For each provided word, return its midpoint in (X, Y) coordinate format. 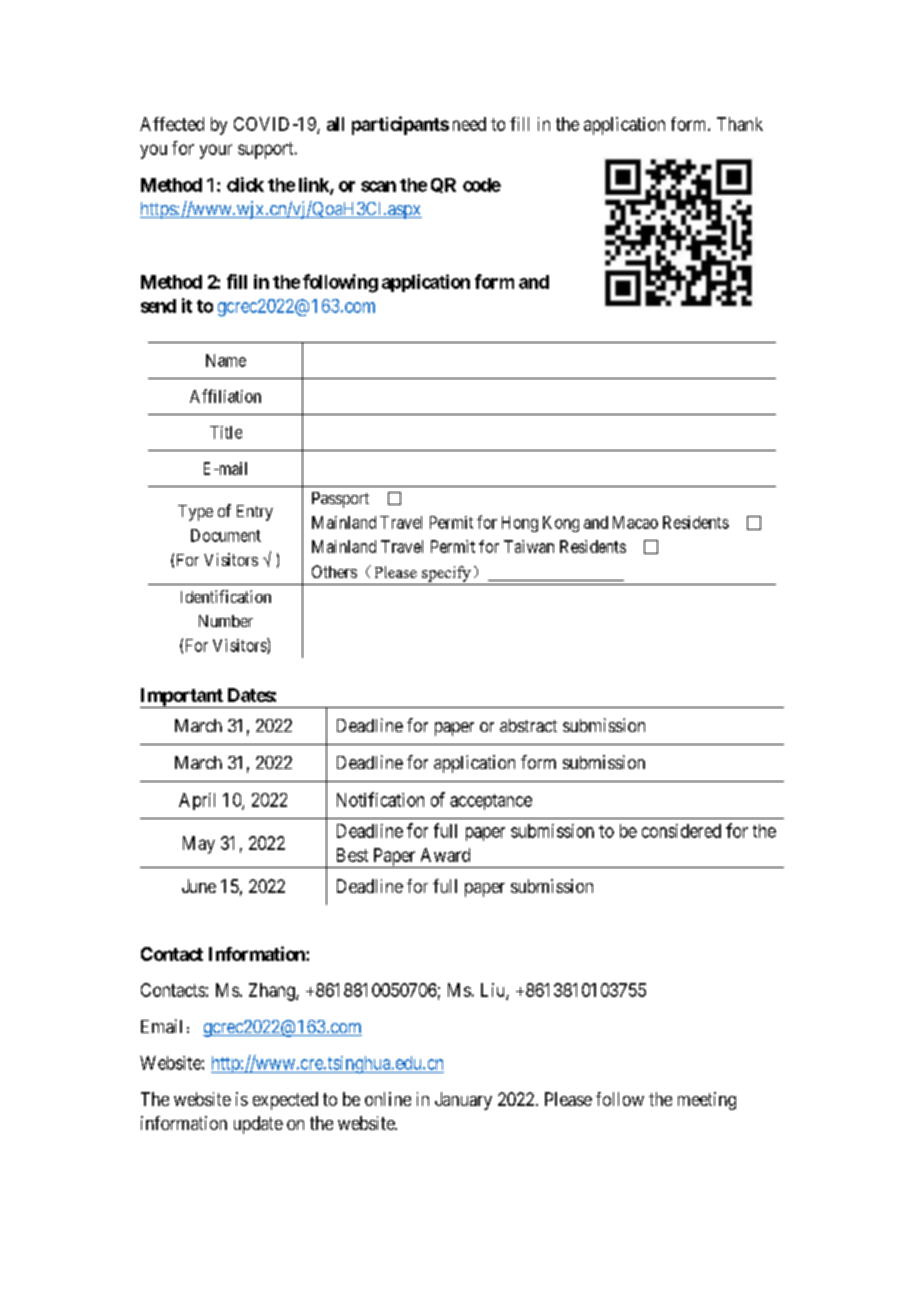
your (216, 151)
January (463, 1101)
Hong (520, 524)
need (469, 124)
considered (681, 831)
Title (226, 432)
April (197, 801)
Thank (740, 124)
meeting (707, 1101)
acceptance (491, 802)
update (258, 1125)
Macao (635, 522)
